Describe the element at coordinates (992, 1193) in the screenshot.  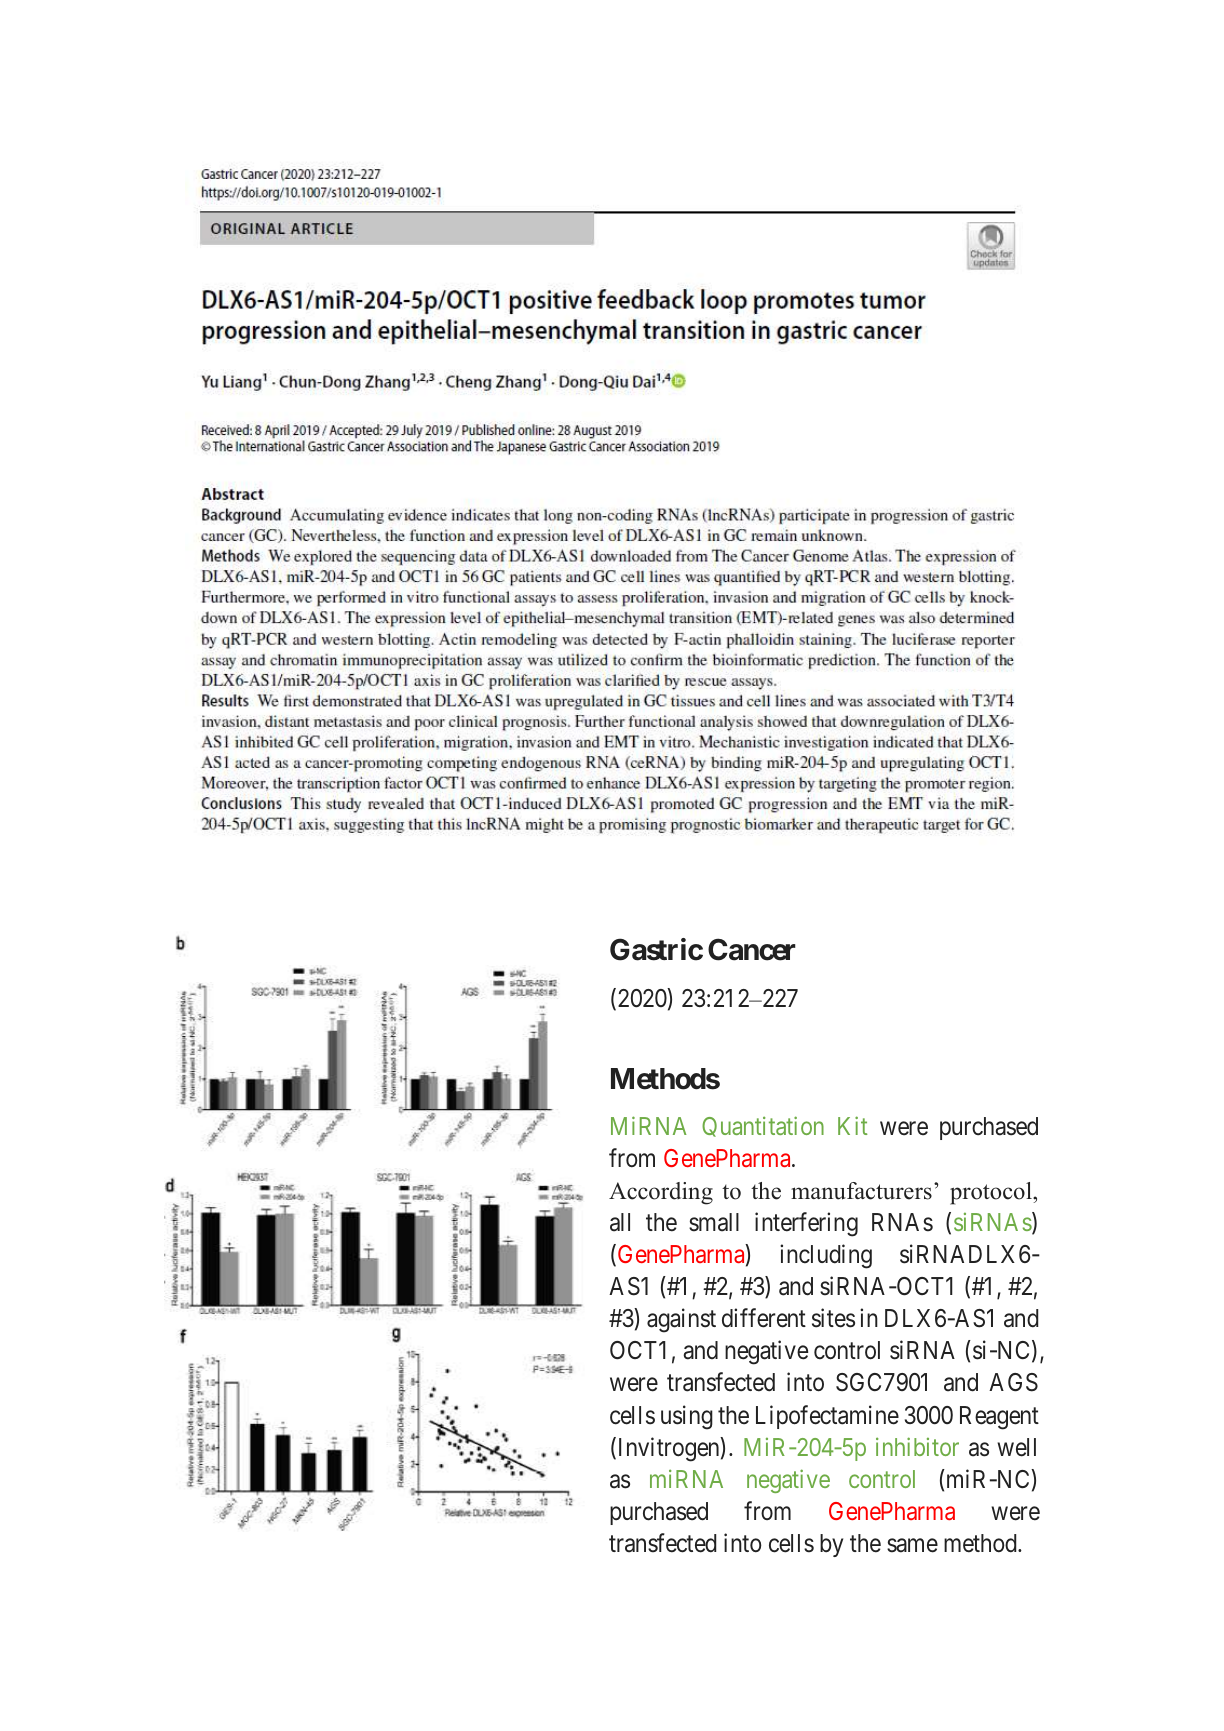
I see `protocol` at that location.
